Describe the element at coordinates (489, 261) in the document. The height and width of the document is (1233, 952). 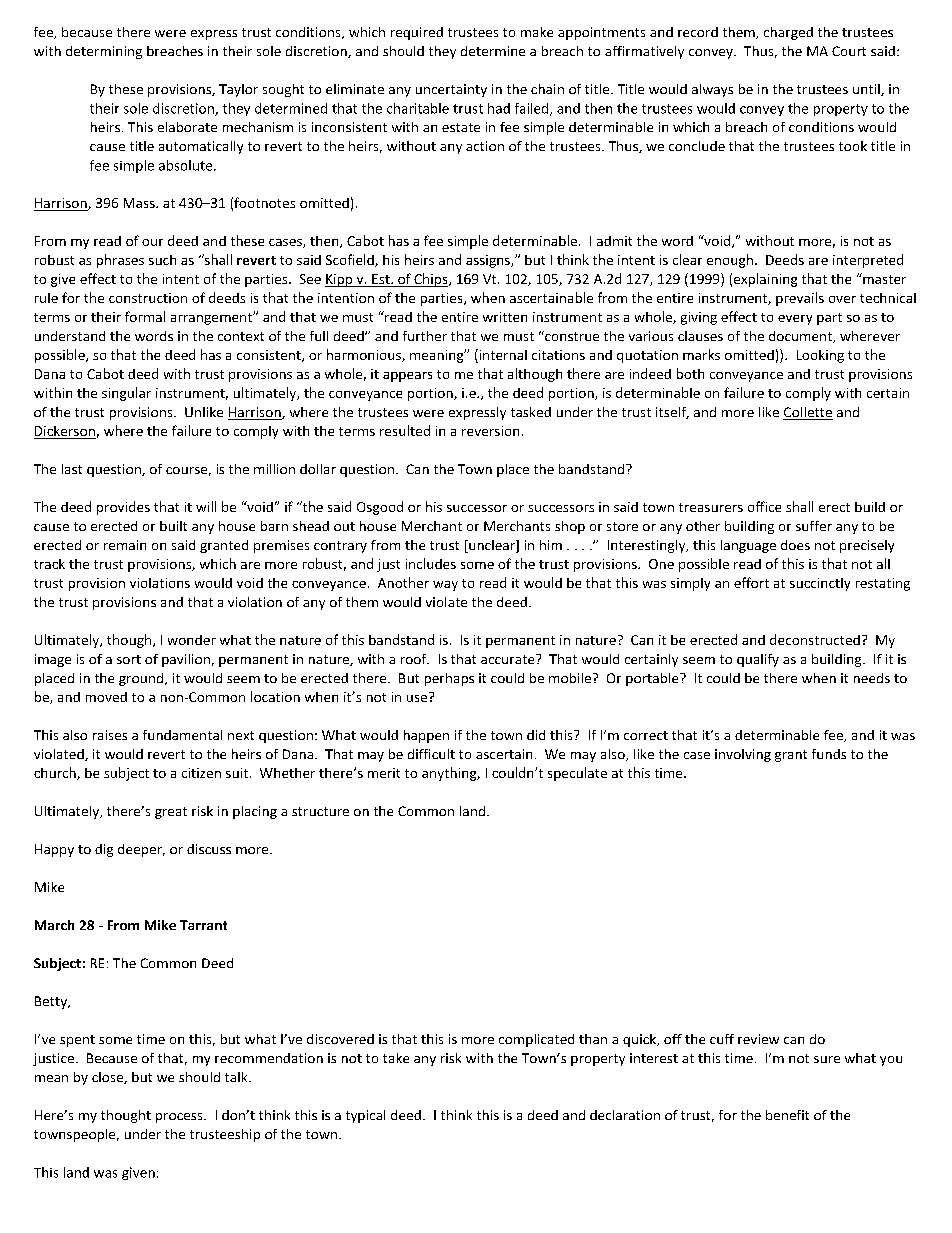
I see `assigns` at that location.
